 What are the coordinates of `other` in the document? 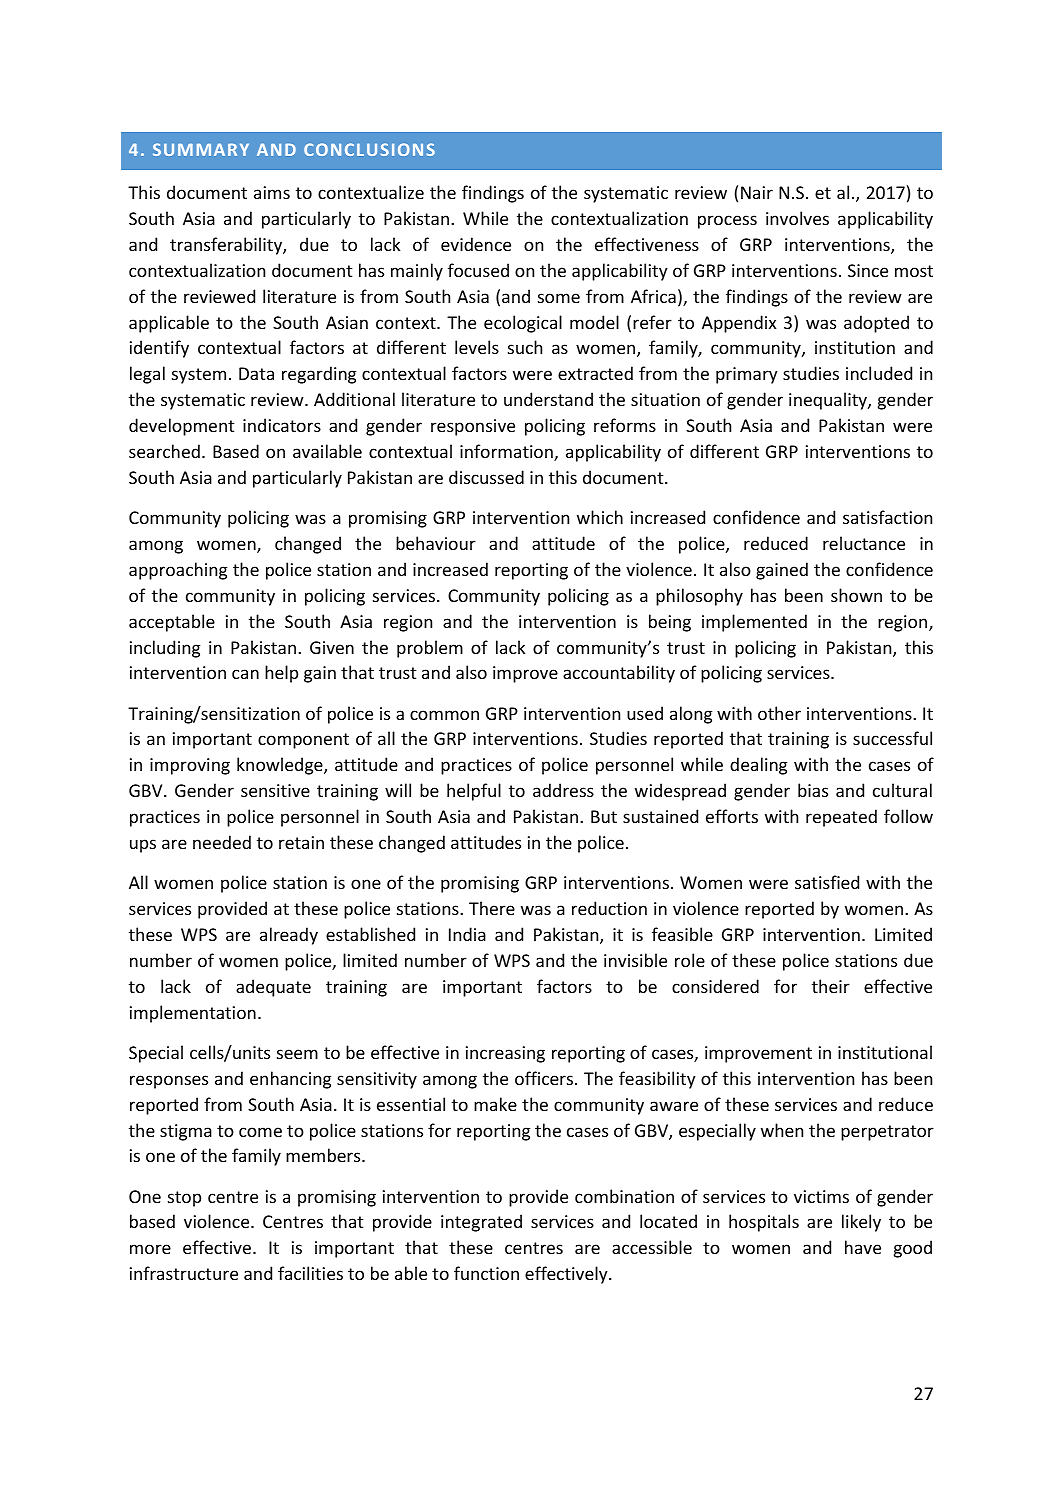 It's located at (779, 713).
